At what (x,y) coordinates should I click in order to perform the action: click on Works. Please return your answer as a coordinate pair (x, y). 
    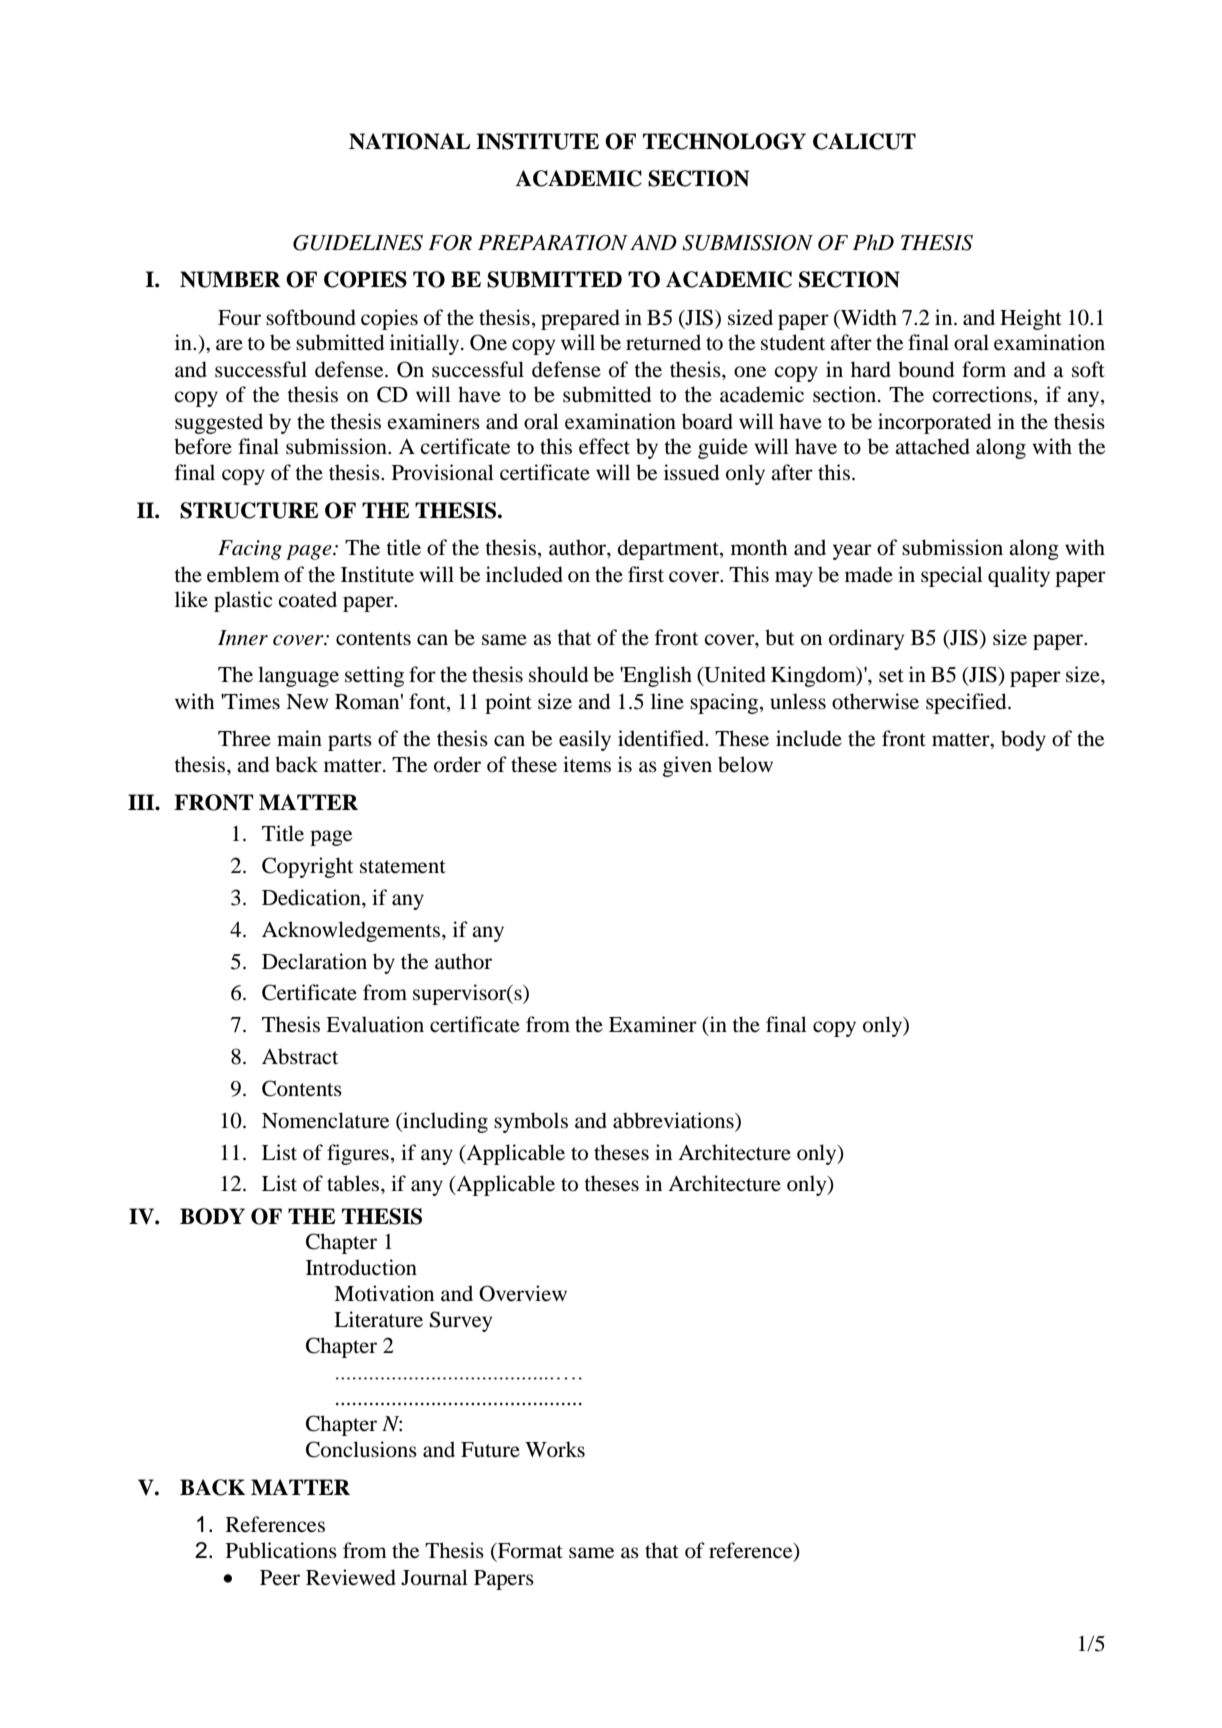
    Looking at the image, I should click on (555, 1449).
